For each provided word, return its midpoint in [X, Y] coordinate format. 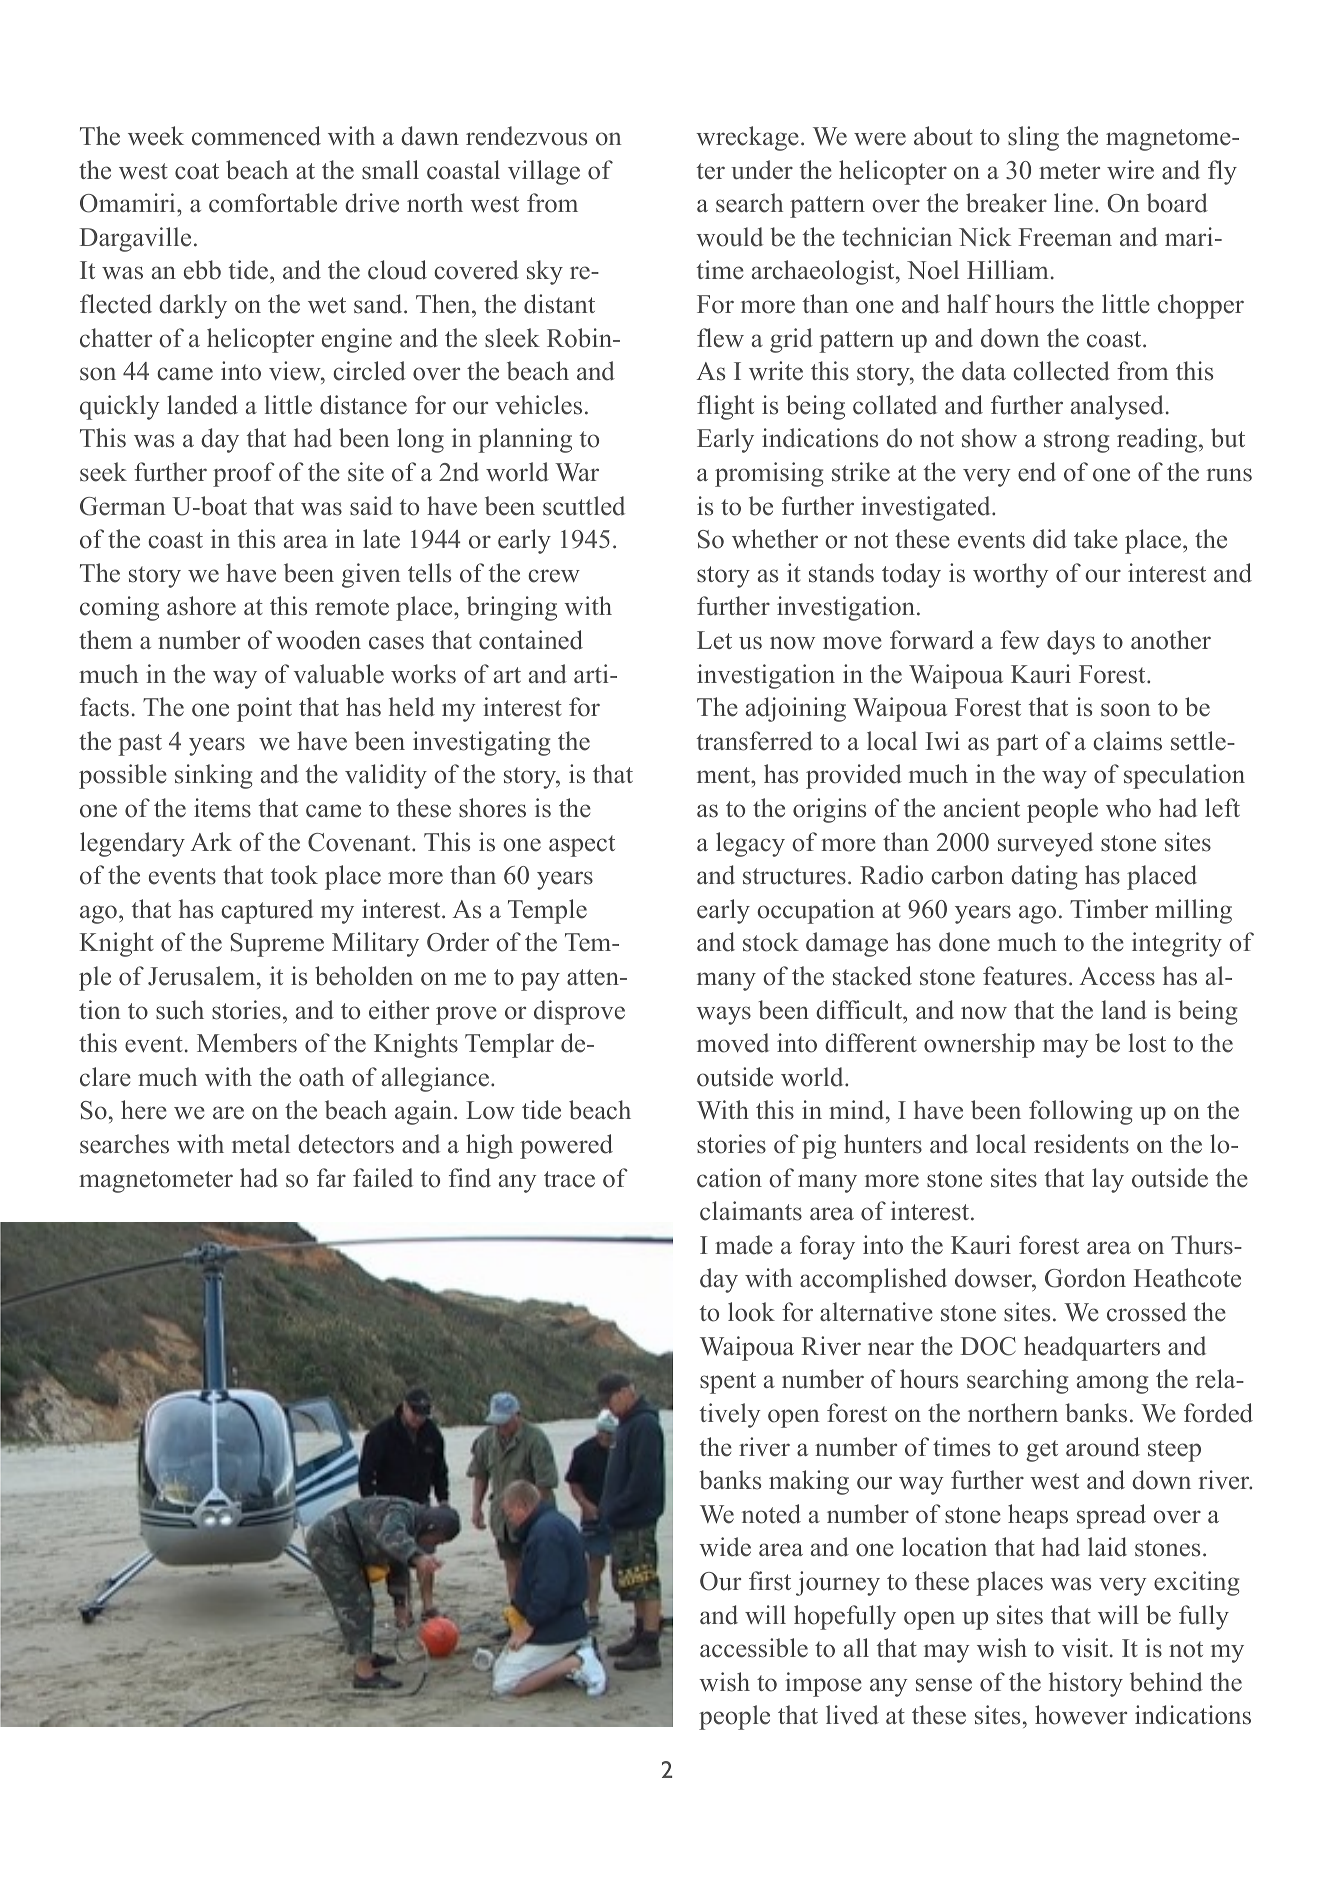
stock [771, 942]
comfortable [273, 203]
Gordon [1085, 1278]
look [751, 1312]
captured [267, 911]
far [331, 1177]
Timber [1109, 909]
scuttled [584, 506]
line [1073, 203]
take [1096, 539]
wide [725, 1547]
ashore [201, 606]
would [729, 237]
